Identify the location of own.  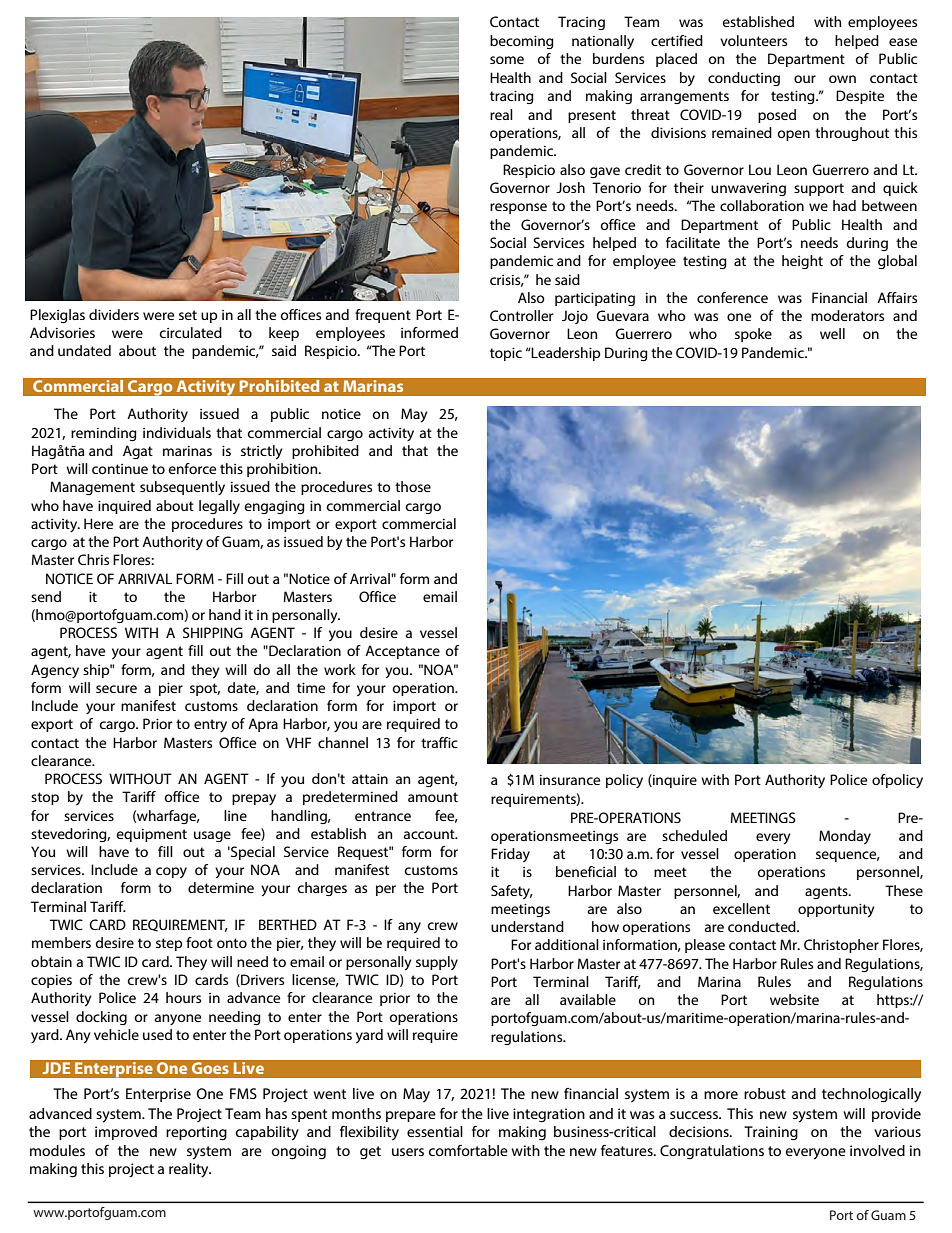
(842, 79).
